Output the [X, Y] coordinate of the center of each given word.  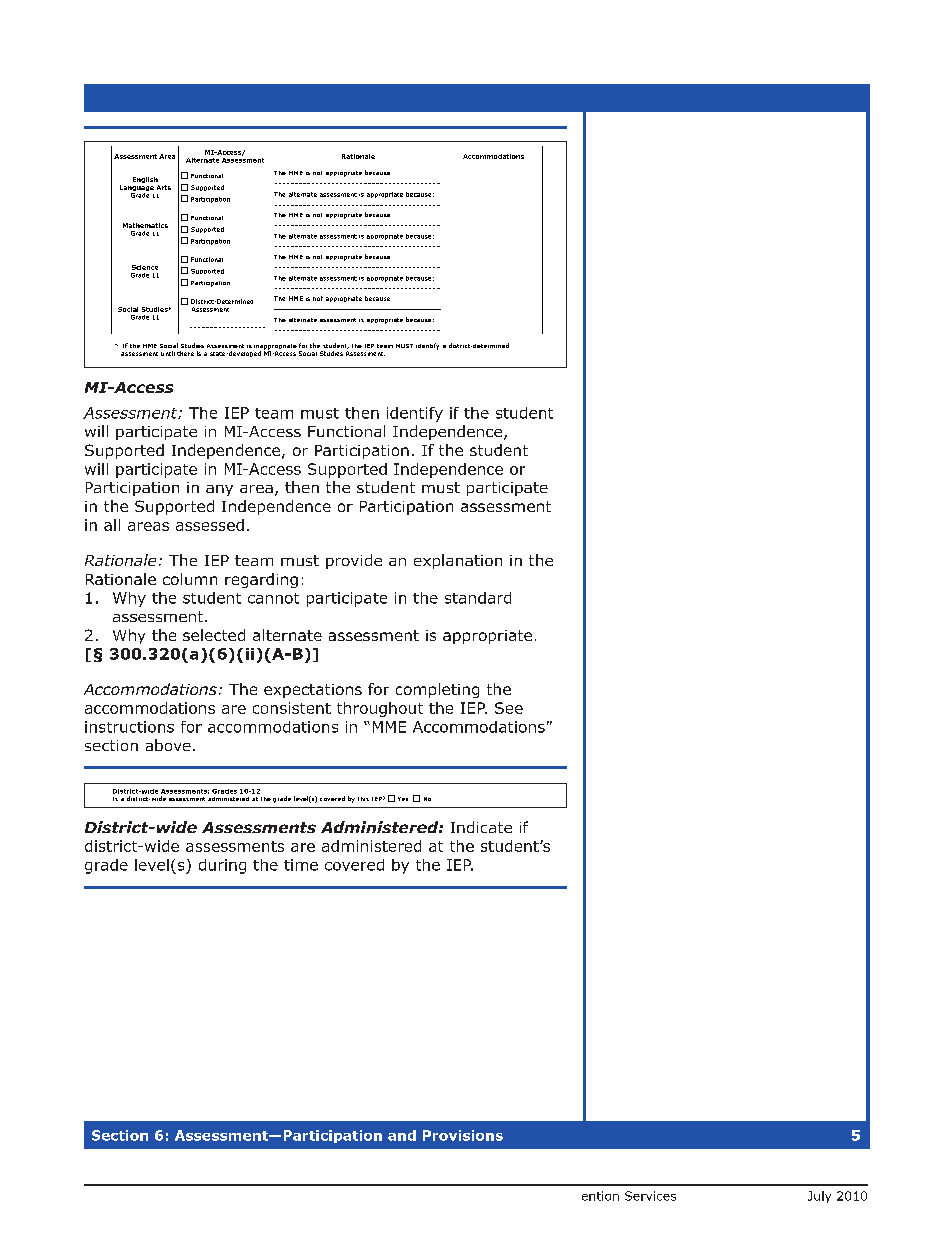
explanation [458, 561]
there [185, 353]
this [363, 799]
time [301, 865]
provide [354, 561]
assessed [210, 525]
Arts [164, 187]
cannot [273, 598]
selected [214, 635]
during [222, 866]
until [168, 353]
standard [478, 598]
